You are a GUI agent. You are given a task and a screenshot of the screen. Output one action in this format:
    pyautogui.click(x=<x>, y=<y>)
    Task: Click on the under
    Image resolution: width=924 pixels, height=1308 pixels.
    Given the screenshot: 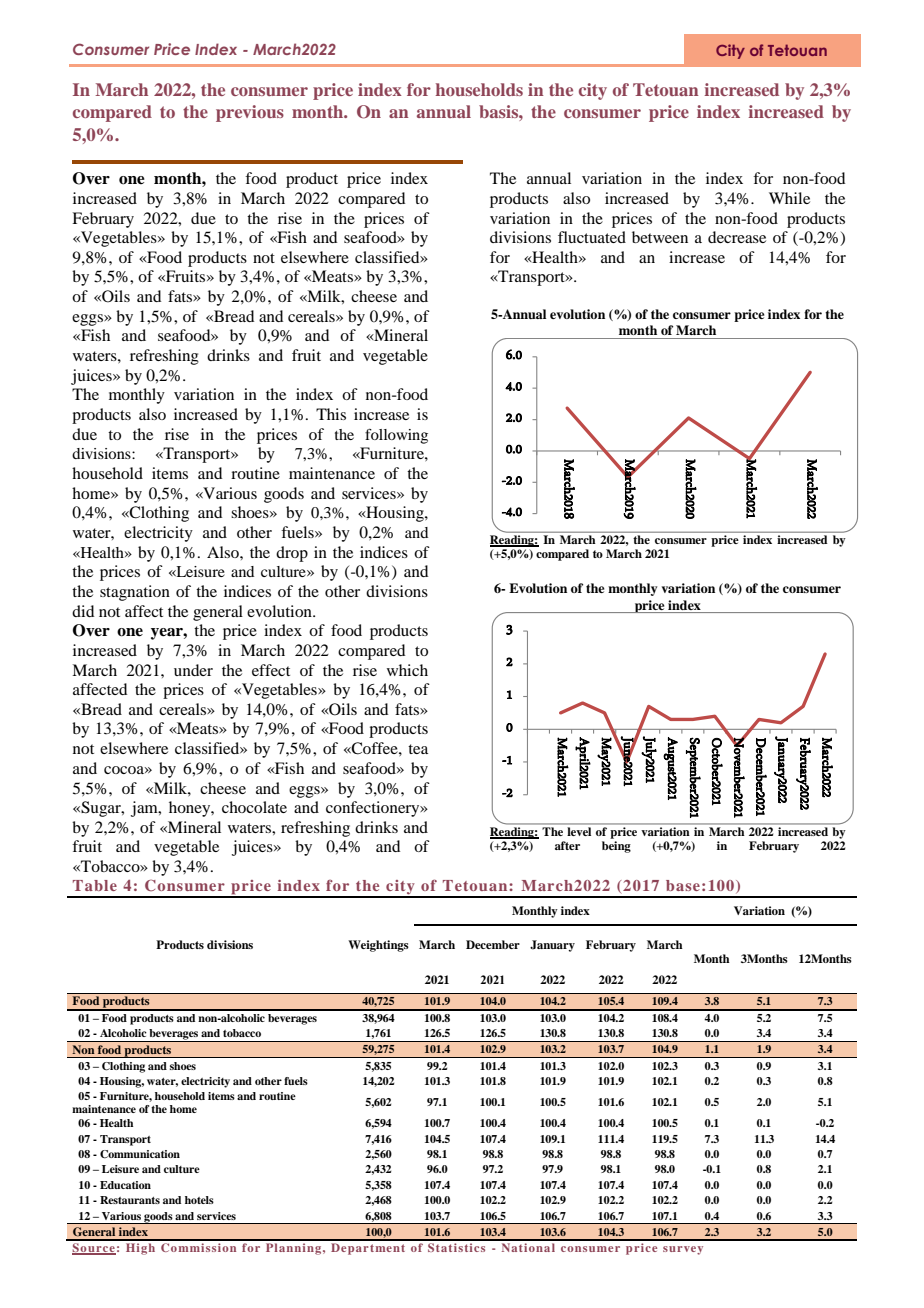 What is the action you would take?
    pyautogui.click(x=193, y=670)
